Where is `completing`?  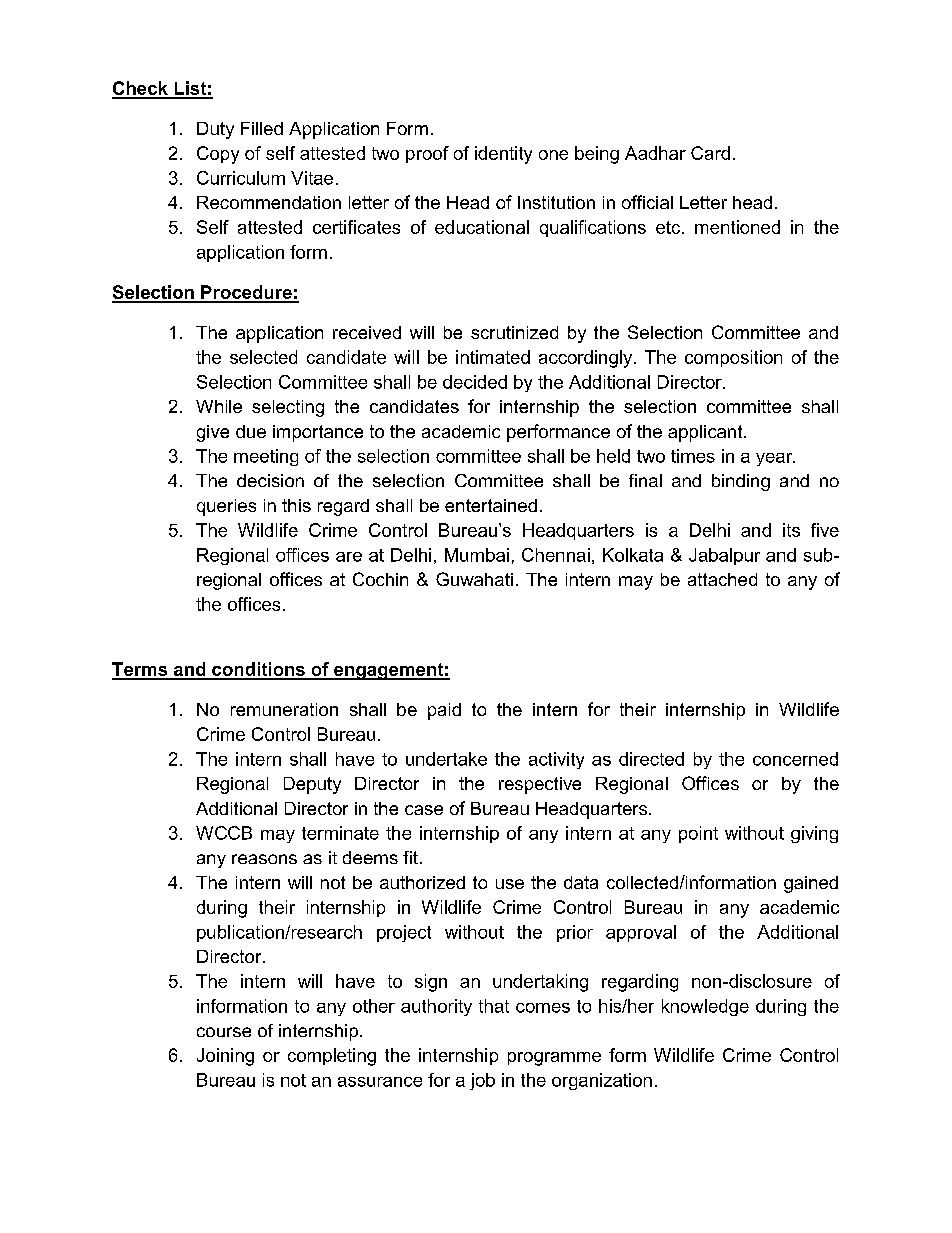
completing is located at coordinates (332, 1057).
